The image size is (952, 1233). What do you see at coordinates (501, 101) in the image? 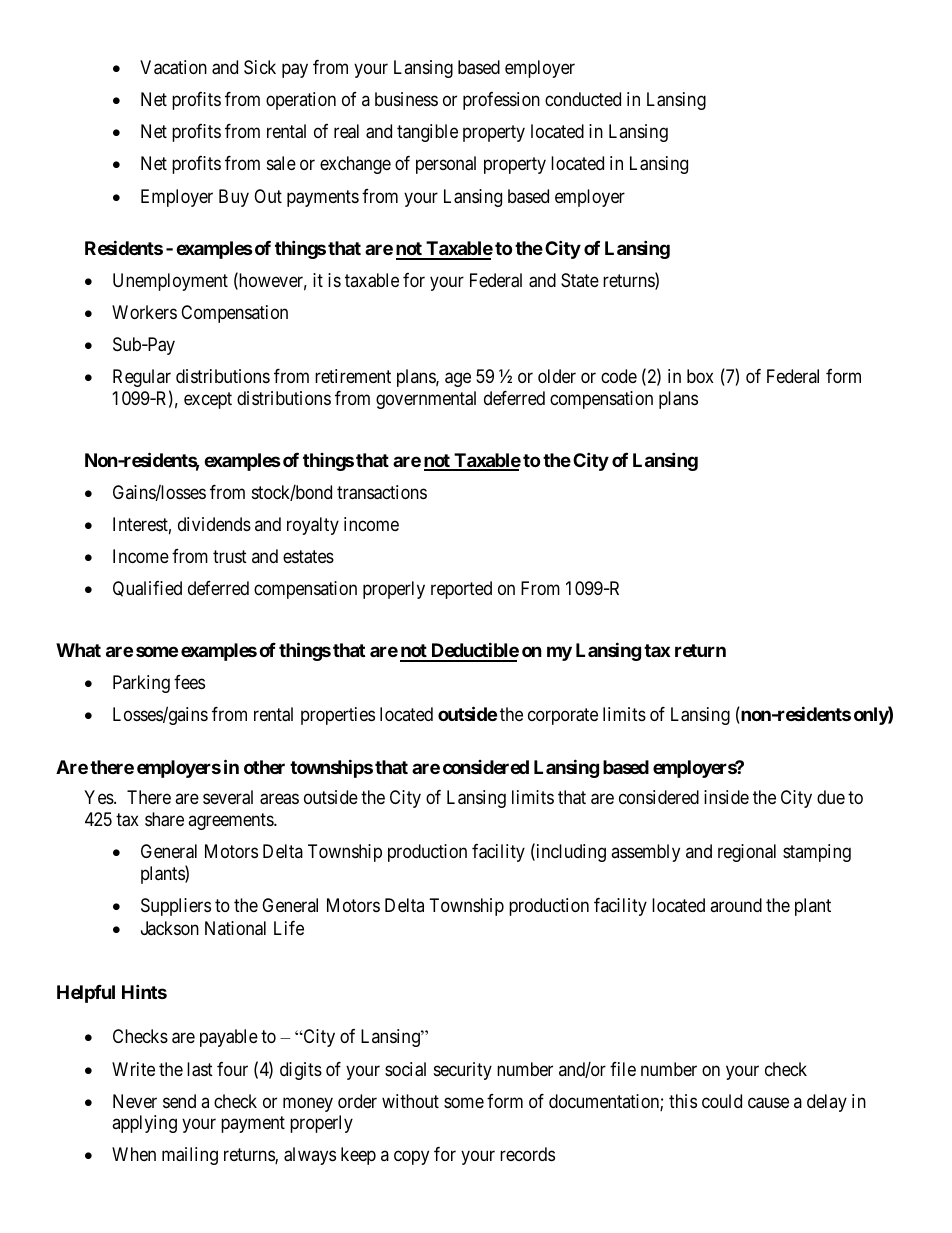
I see `profession` at bounding box center [501, 101].
